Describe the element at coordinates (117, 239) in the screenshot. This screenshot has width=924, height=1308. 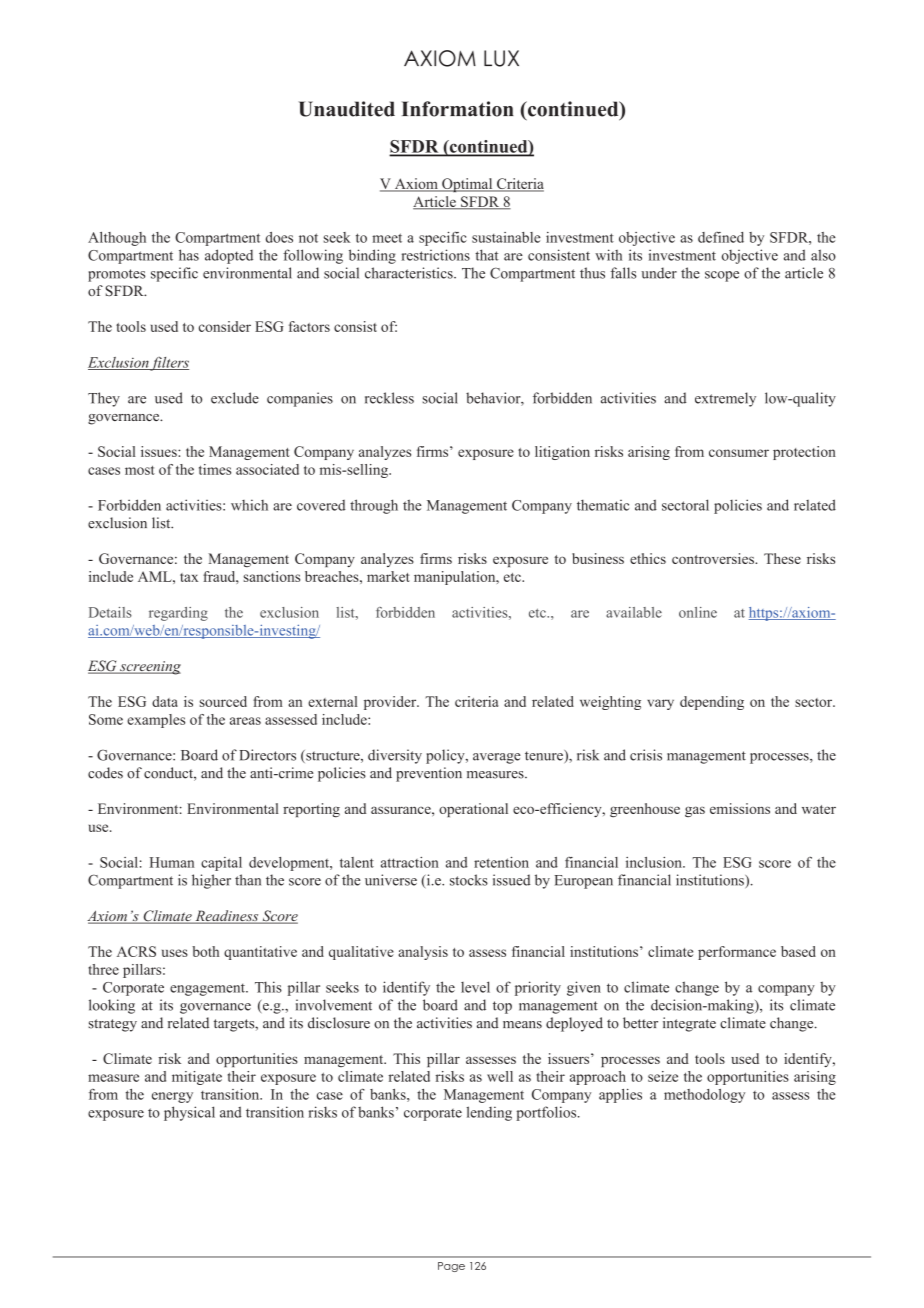
I see `Although` at that location.
